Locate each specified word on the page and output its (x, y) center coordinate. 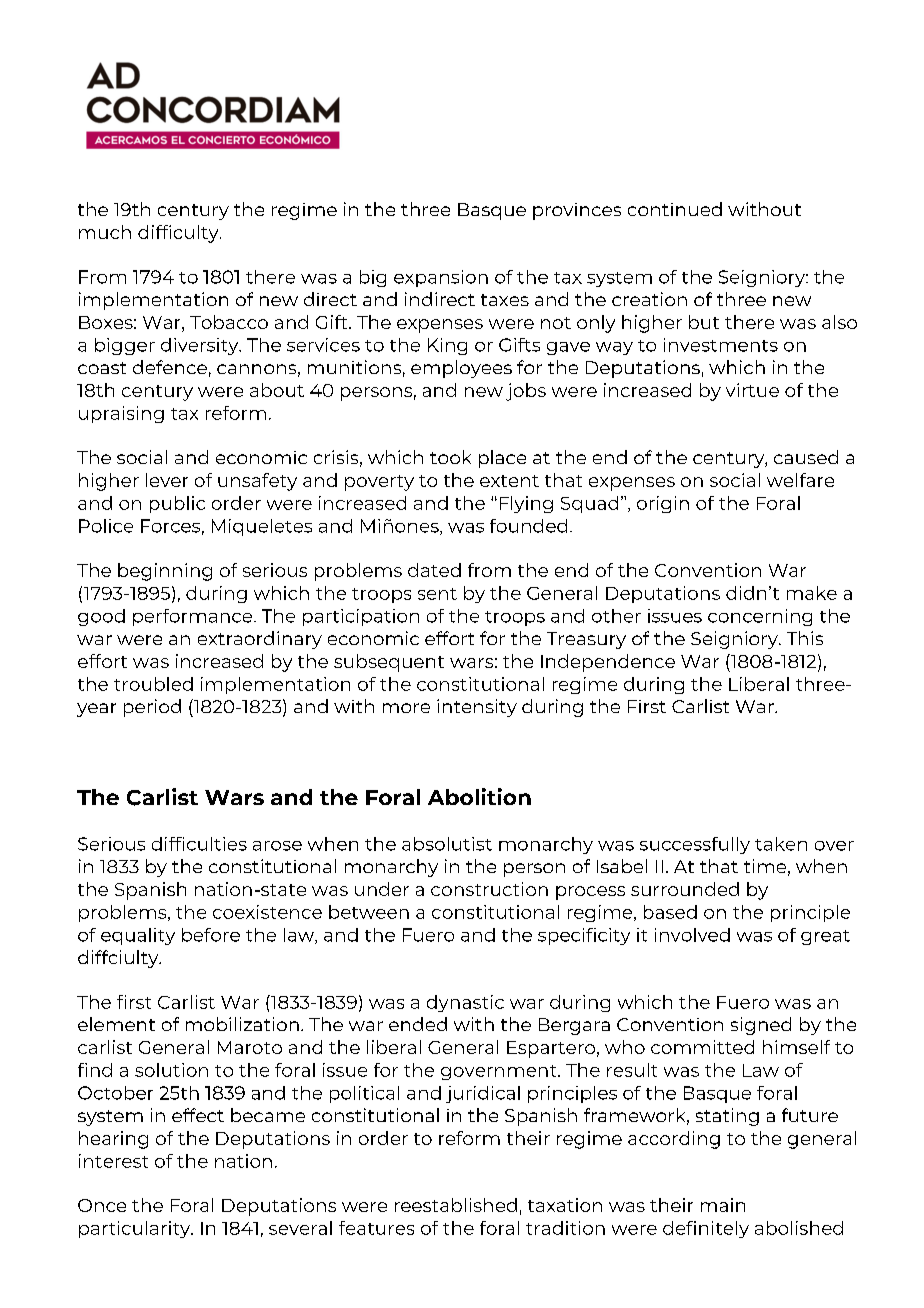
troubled (153, 684)
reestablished (456, 1205)
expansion (441, 278)
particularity (136, 1229)
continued (675, 209)
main (723, 1205)
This (805, 638)
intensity (477, 708)
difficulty (179, 234)
